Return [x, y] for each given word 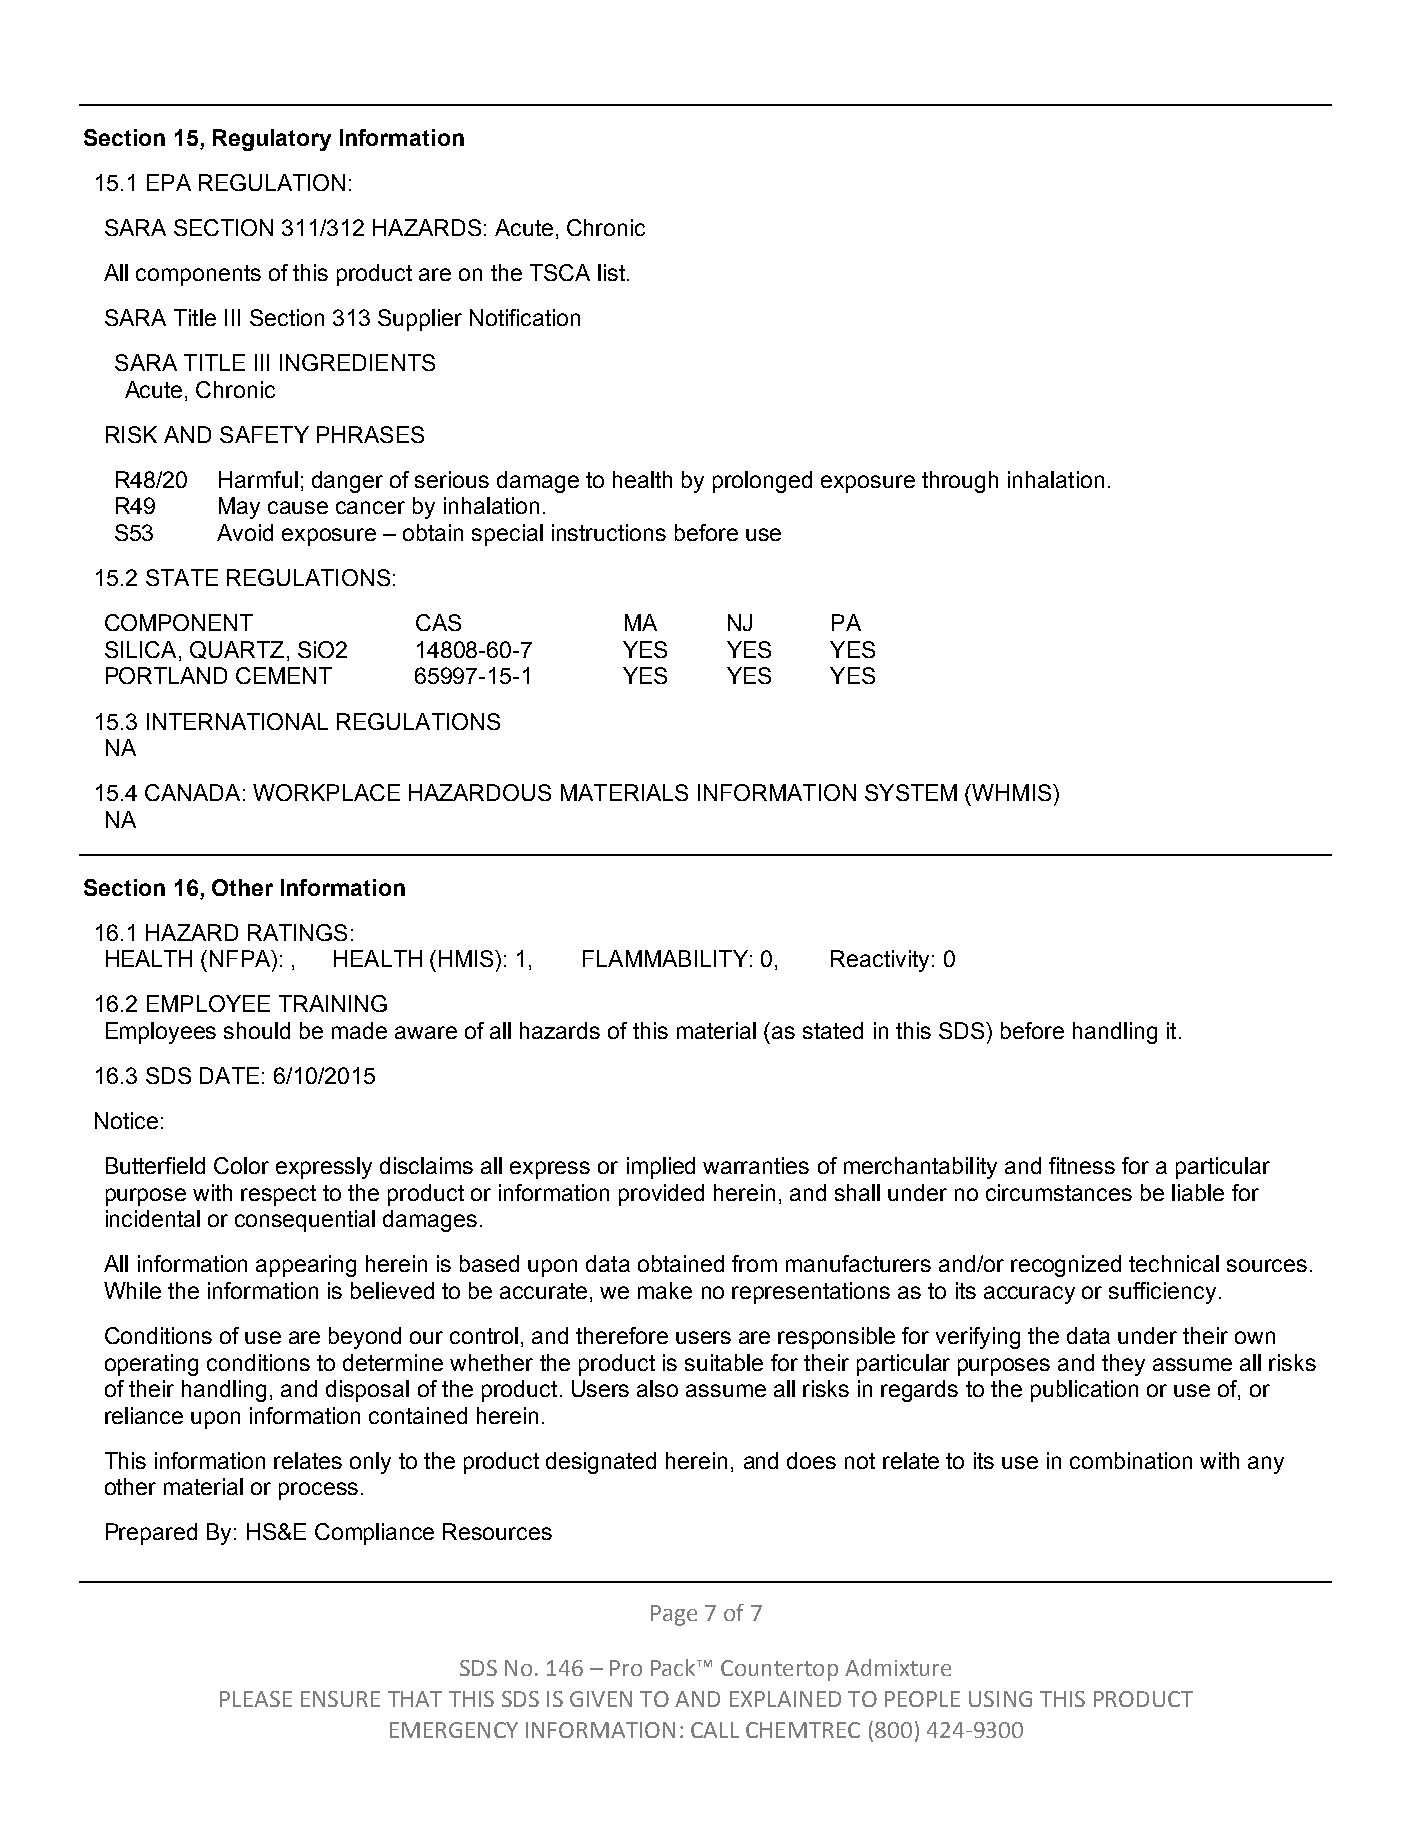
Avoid [245, 532]
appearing [306, 1266]
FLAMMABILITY [665, 958]
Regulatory [272, 140]
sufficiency [1162, 1293]
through [960, 482]
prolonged [762, 482]
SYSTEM [911, 792]
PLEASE [256, 1699]
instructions [609, 532]
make [665, 1290]
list [613, 272]
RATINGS [297, 932]
